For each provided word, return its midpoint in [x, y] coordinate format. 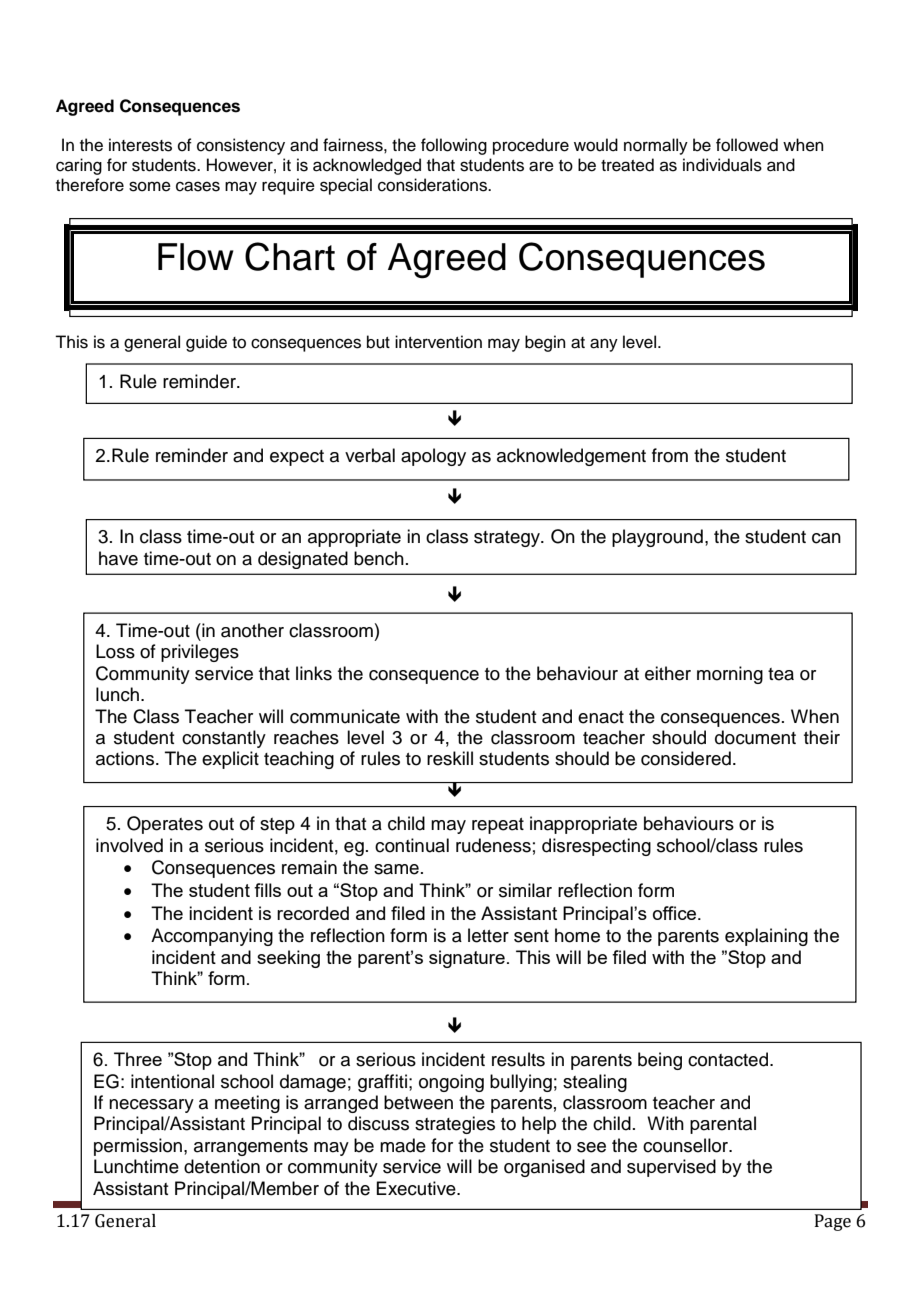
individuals [722, 165]
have [118, 558]
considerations [433, 185]
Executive [417, 1188]
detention [222, 1166]
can [826, 538]
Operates [165, 825]
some [150, 186]
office [676, 913]
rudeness [493, 845]
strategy [508, 539]
